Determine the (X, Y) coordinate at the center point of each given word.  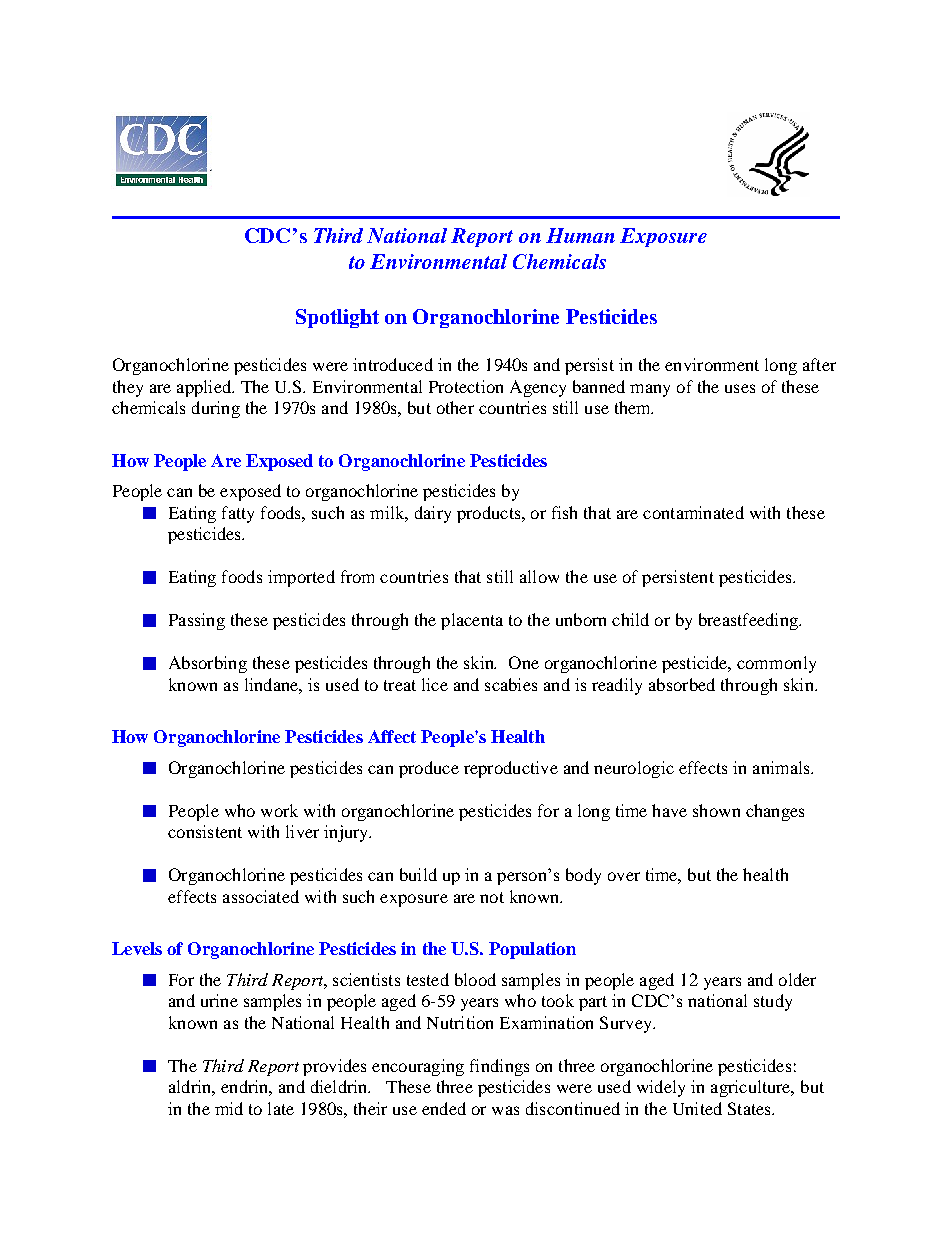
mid (229, 1108)
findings (499, 1067)
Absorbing (208, 664)
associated (261, 896)
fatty (238, 514)
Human (580, 235)
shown (716, 810)
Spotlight (337, 318)
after (819, 364)
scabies (511, 684)
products (490, 514)
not (492, 897)
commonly (776, 664)
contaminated (693, 512)
